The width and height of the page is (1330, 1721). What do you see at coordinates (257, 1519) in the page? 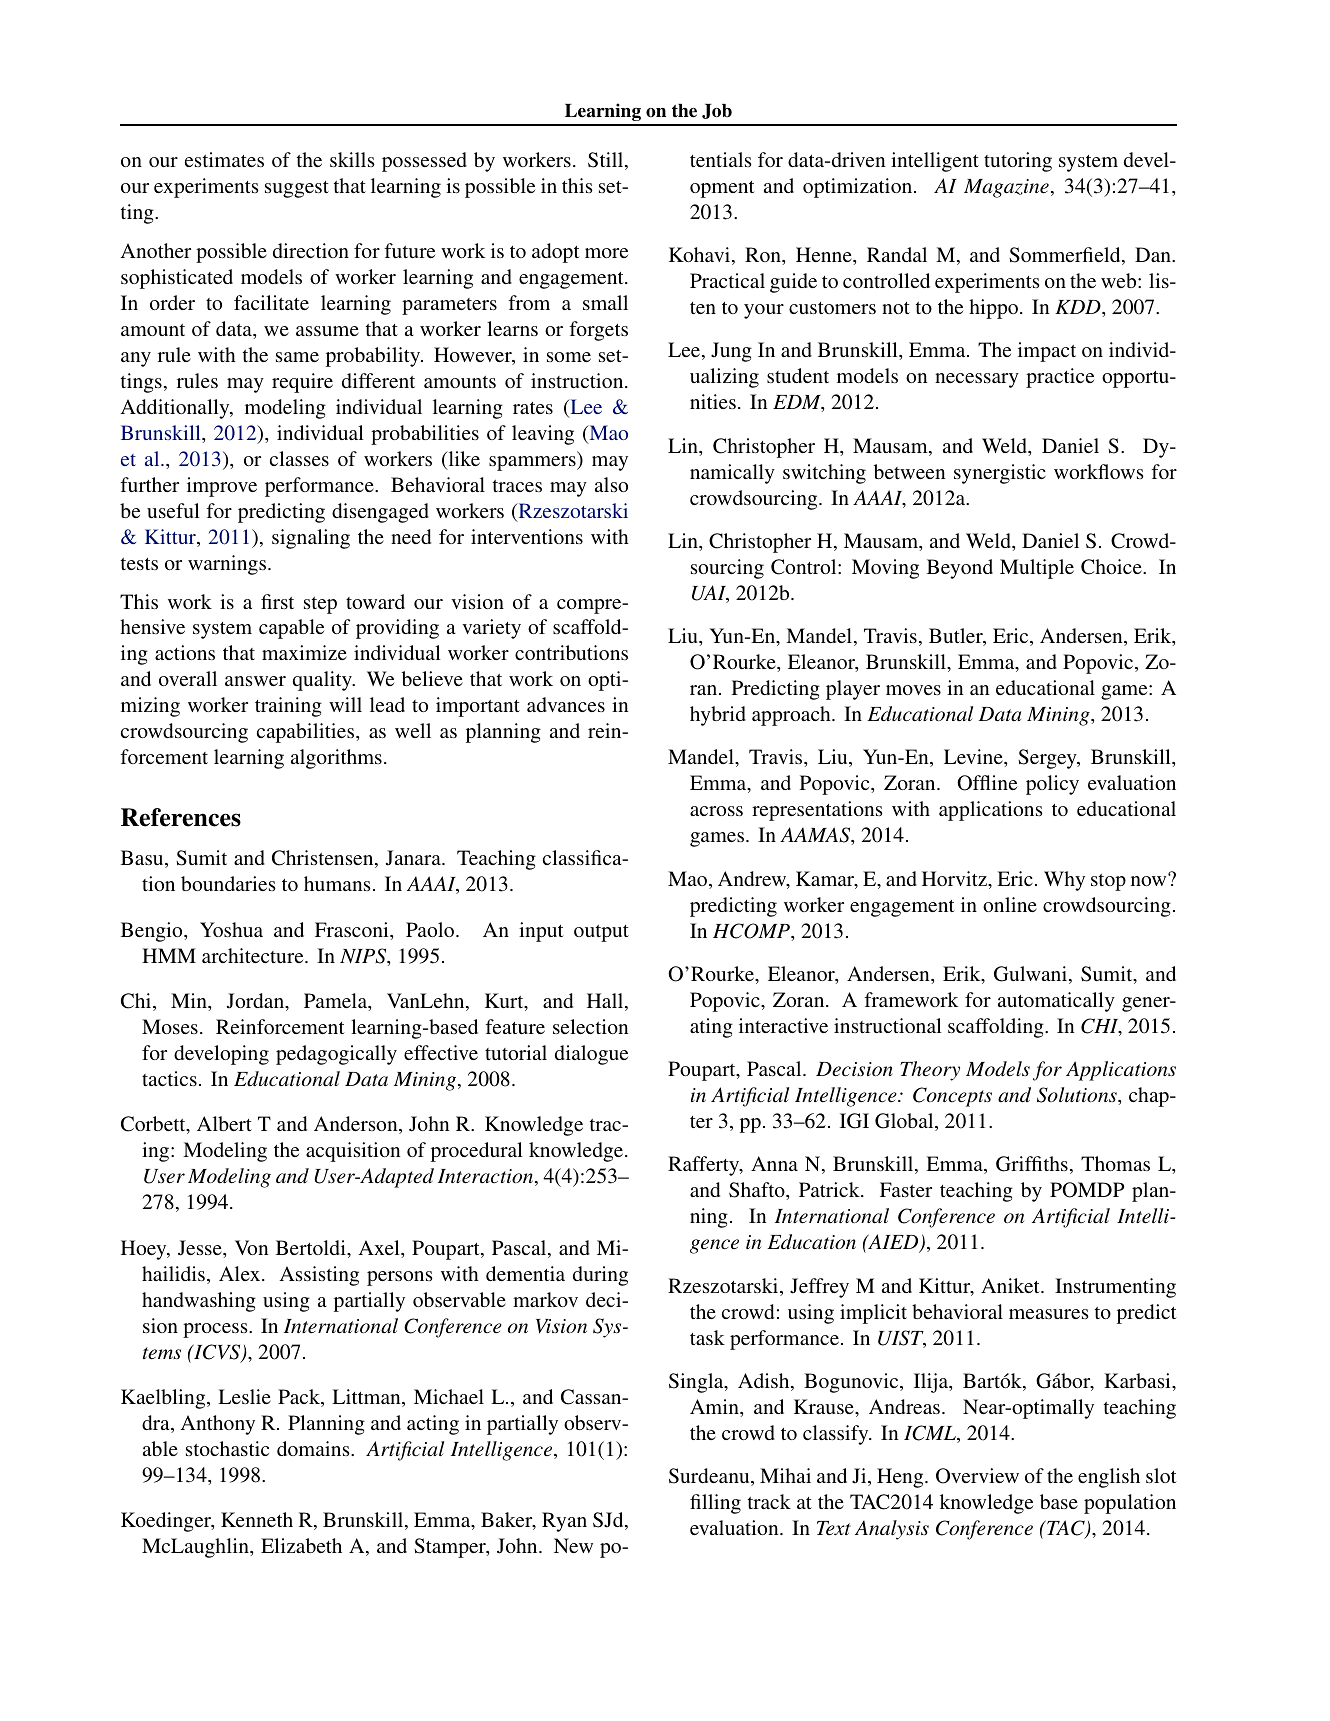
I see `Kenneth` at bounding box center [257, 1519].
